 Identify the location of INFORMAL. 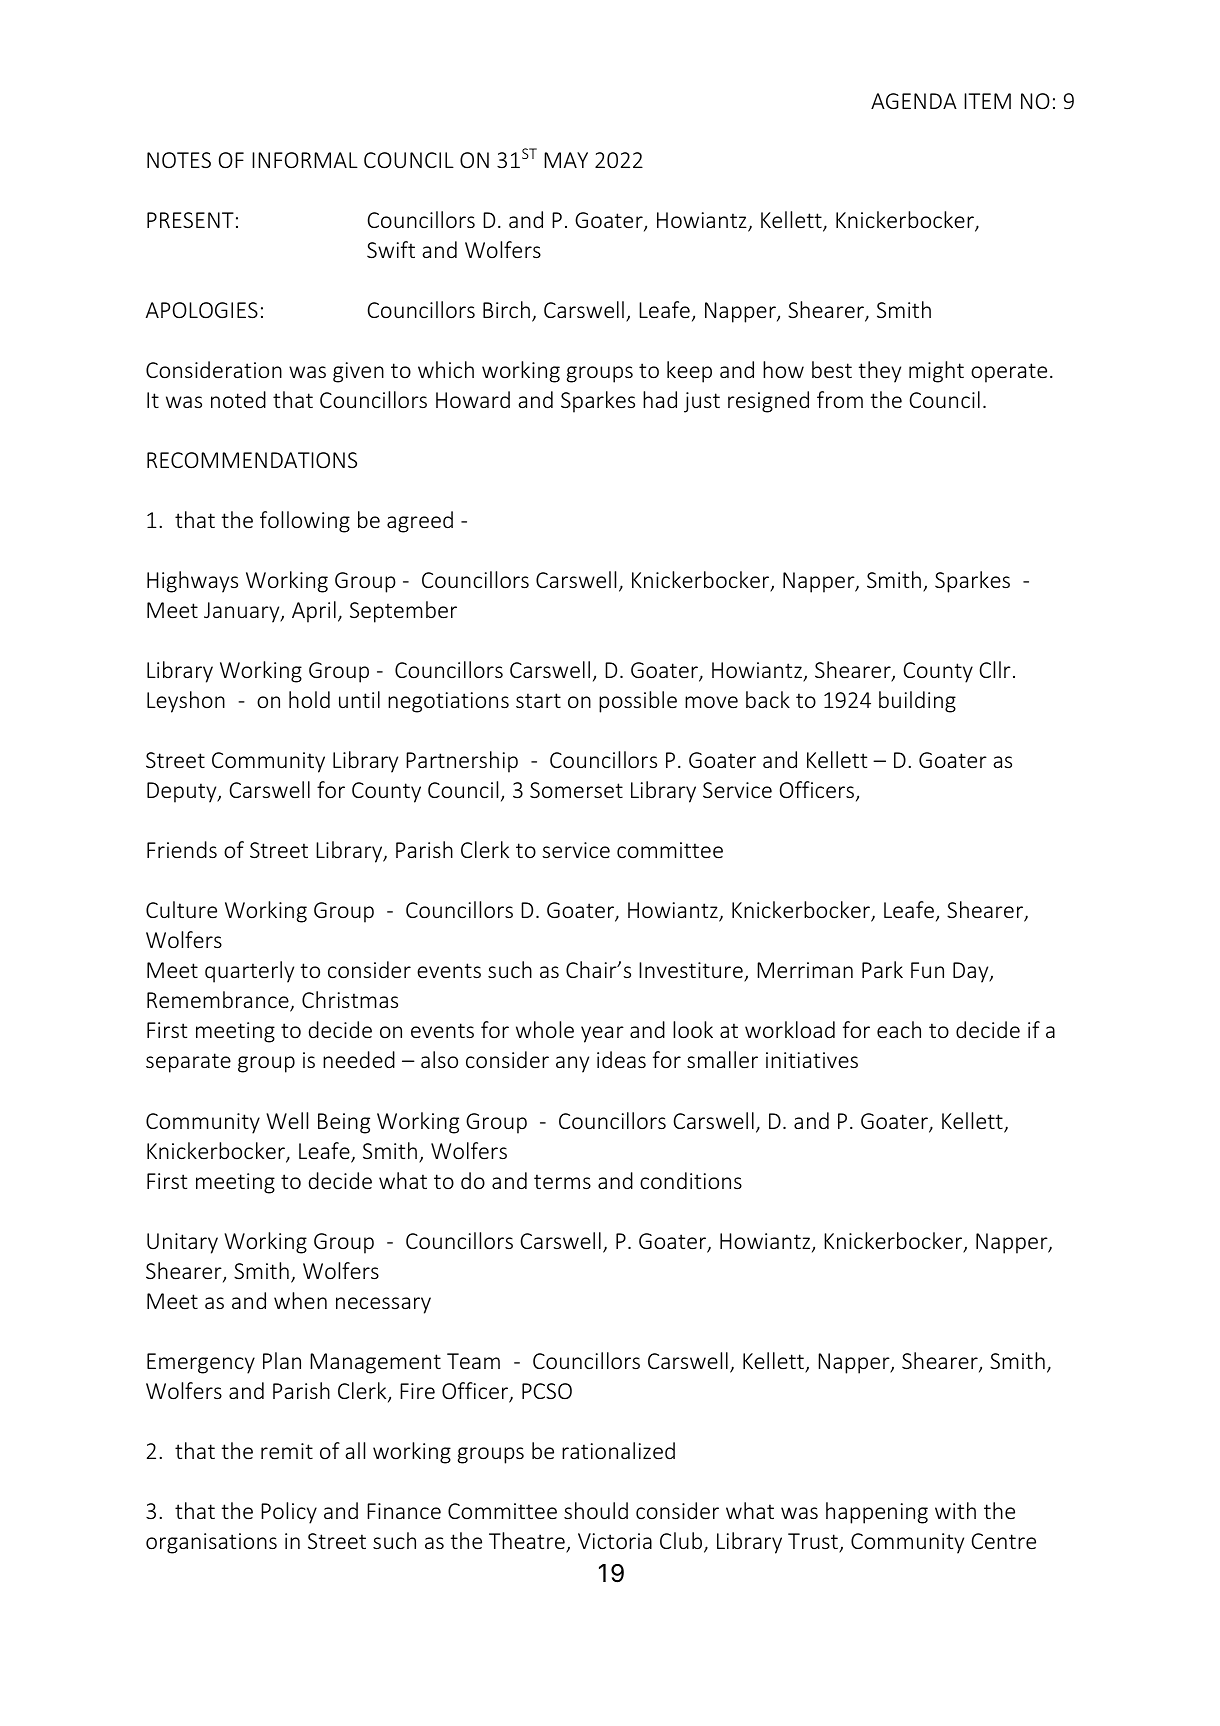
(305, 160).
